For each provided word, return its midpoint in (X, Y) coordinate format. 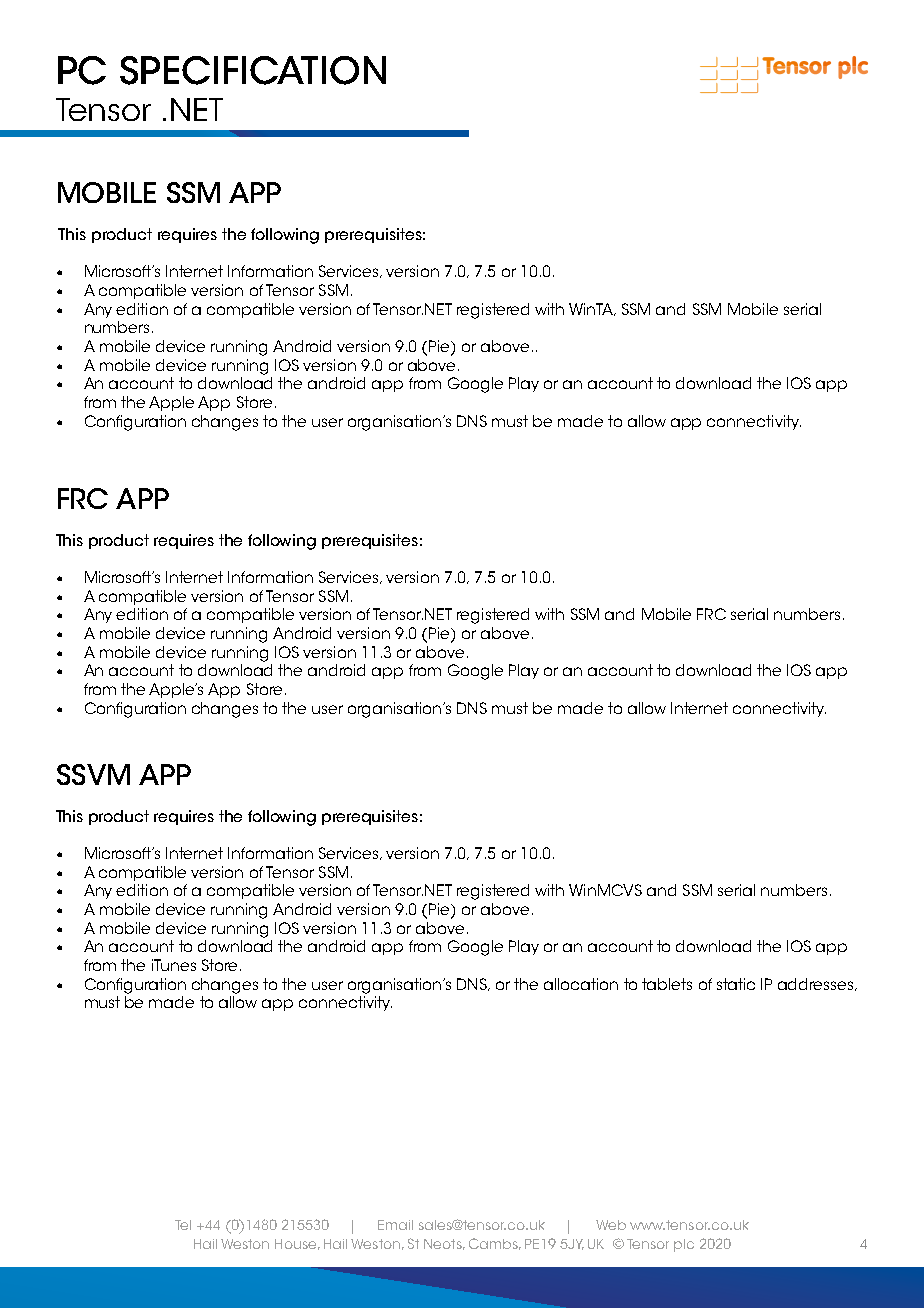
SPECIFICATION (253, 70)
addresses (817, 984)
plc (684, 1245)
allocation (581, 984)
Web (611, 1225)
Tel (183, 1225)
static (736, 984)
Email (395, 1225)
